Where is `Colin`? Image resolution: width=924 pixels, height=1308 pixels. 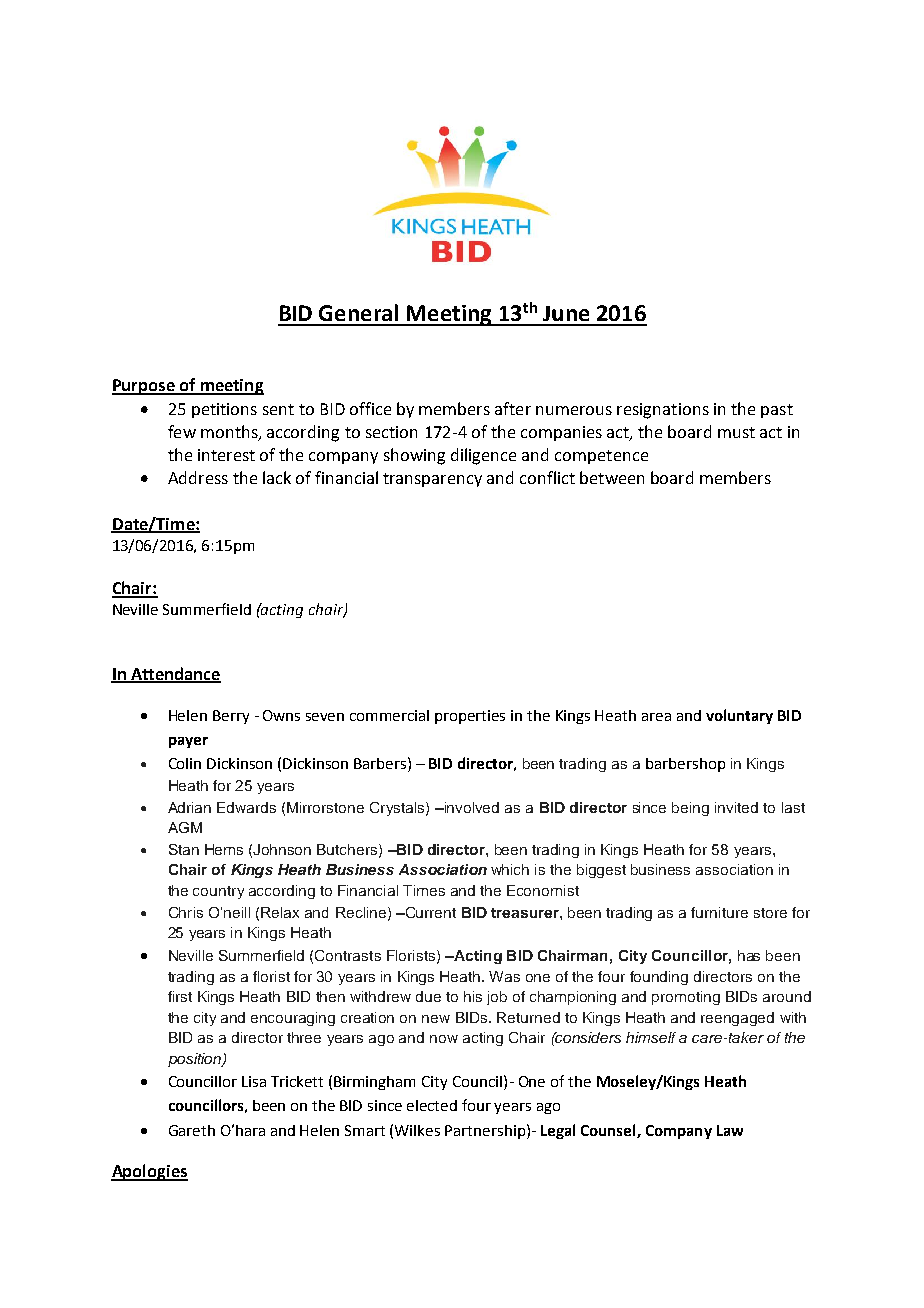 Colin is located at coordinates (185, 763).
